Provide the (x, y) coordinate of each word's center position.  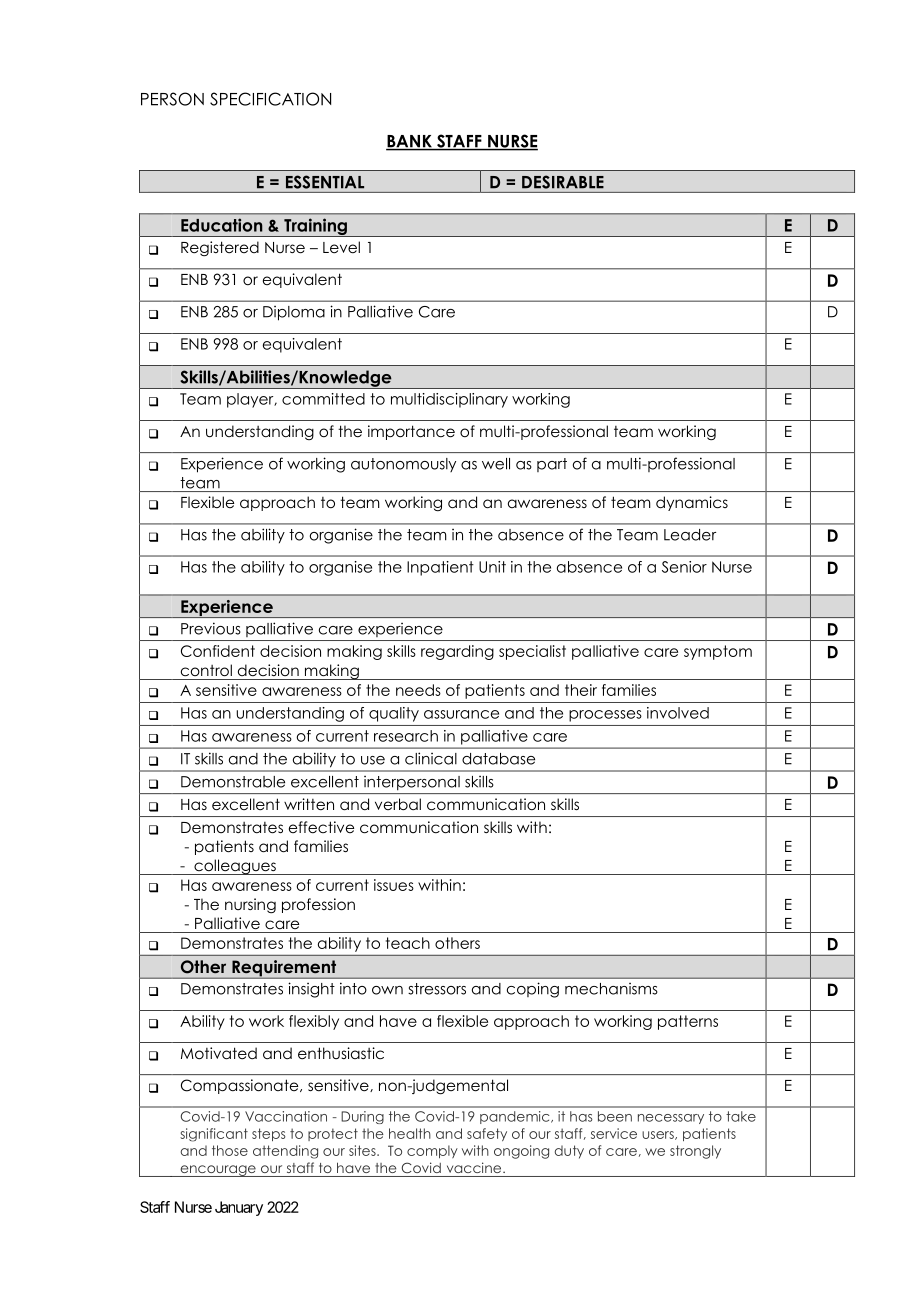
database (498, 759)
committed (323, 399)
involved (678, 713)
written (309, 804)
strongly (695, 1152)
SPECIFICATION (270, 99)
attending (285, 1152)
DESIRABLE (563, 182)
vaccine (475, 1167)
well (496, 464)
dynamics (692, 503)
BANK (410, 142)
